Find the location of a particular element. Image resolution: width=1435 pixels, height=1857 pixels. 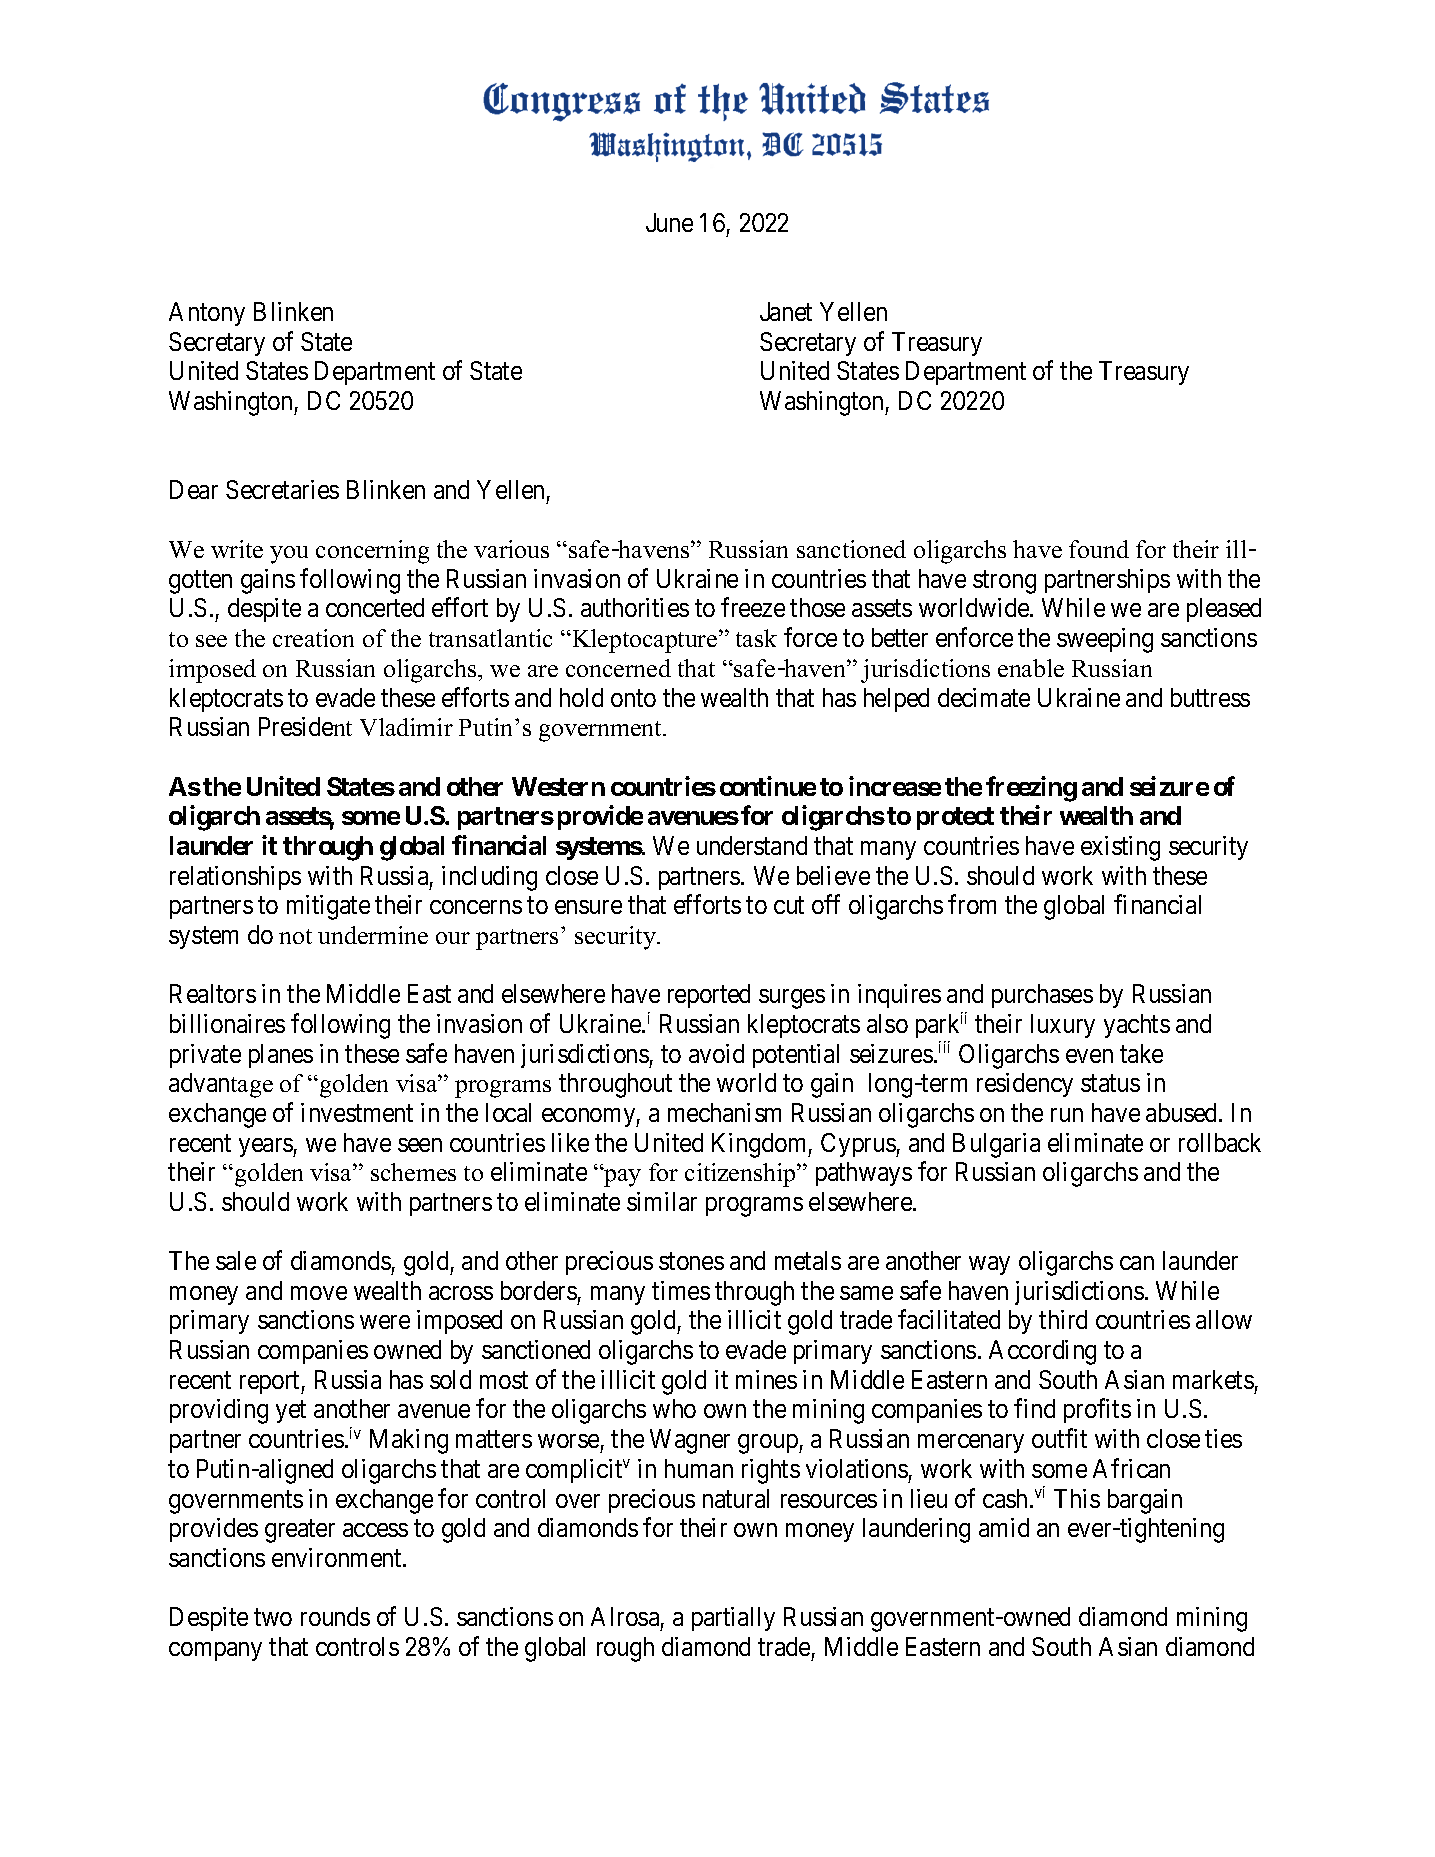

freeze is located at coordinates (753, 607).
